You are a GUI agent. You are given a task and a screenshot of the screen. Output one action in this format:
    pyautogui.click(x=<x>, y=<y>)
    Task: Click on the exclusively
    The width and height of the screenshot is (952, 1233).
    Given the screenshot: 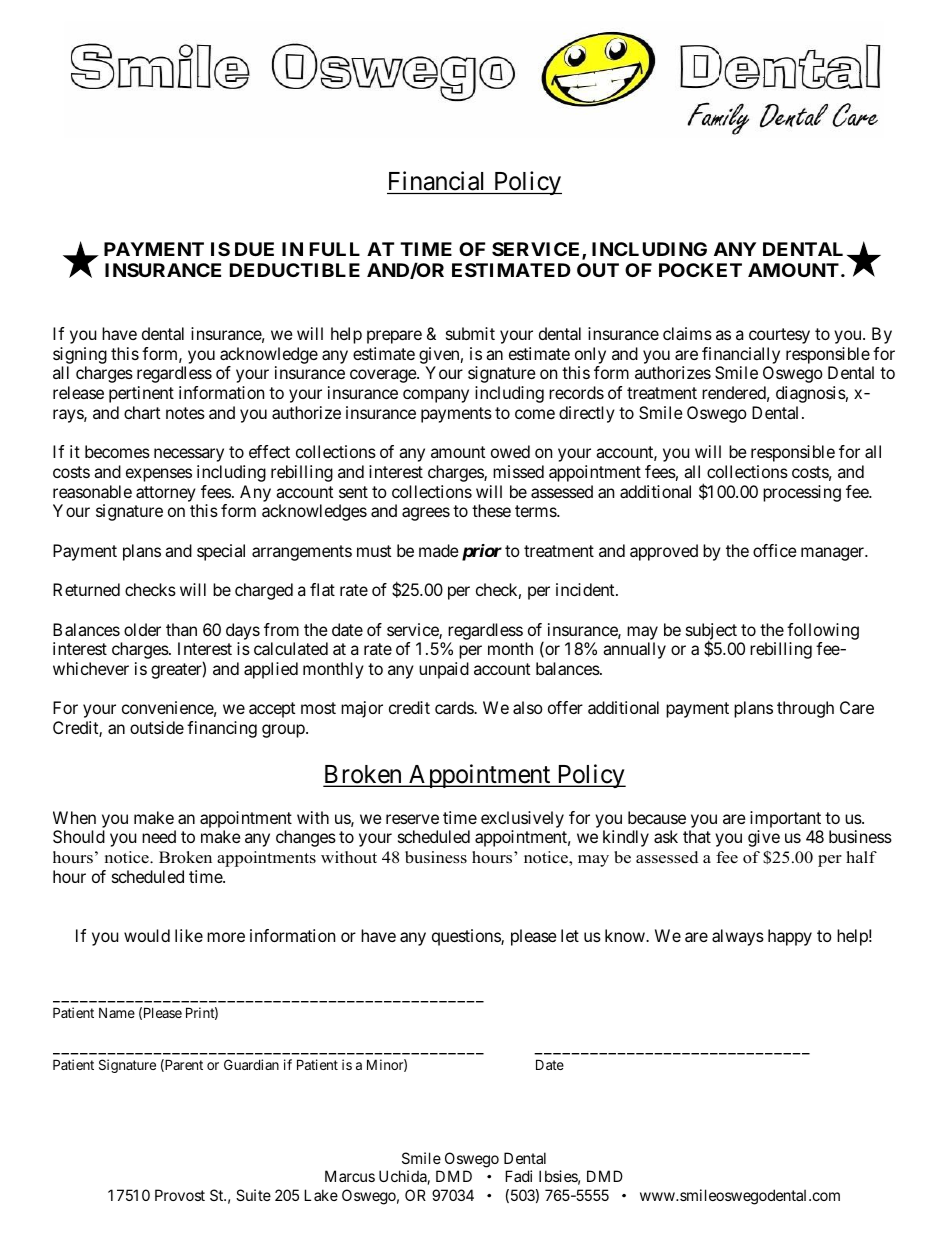 What is the action you would take?
    pyautogui.click(x=522, y=819)
